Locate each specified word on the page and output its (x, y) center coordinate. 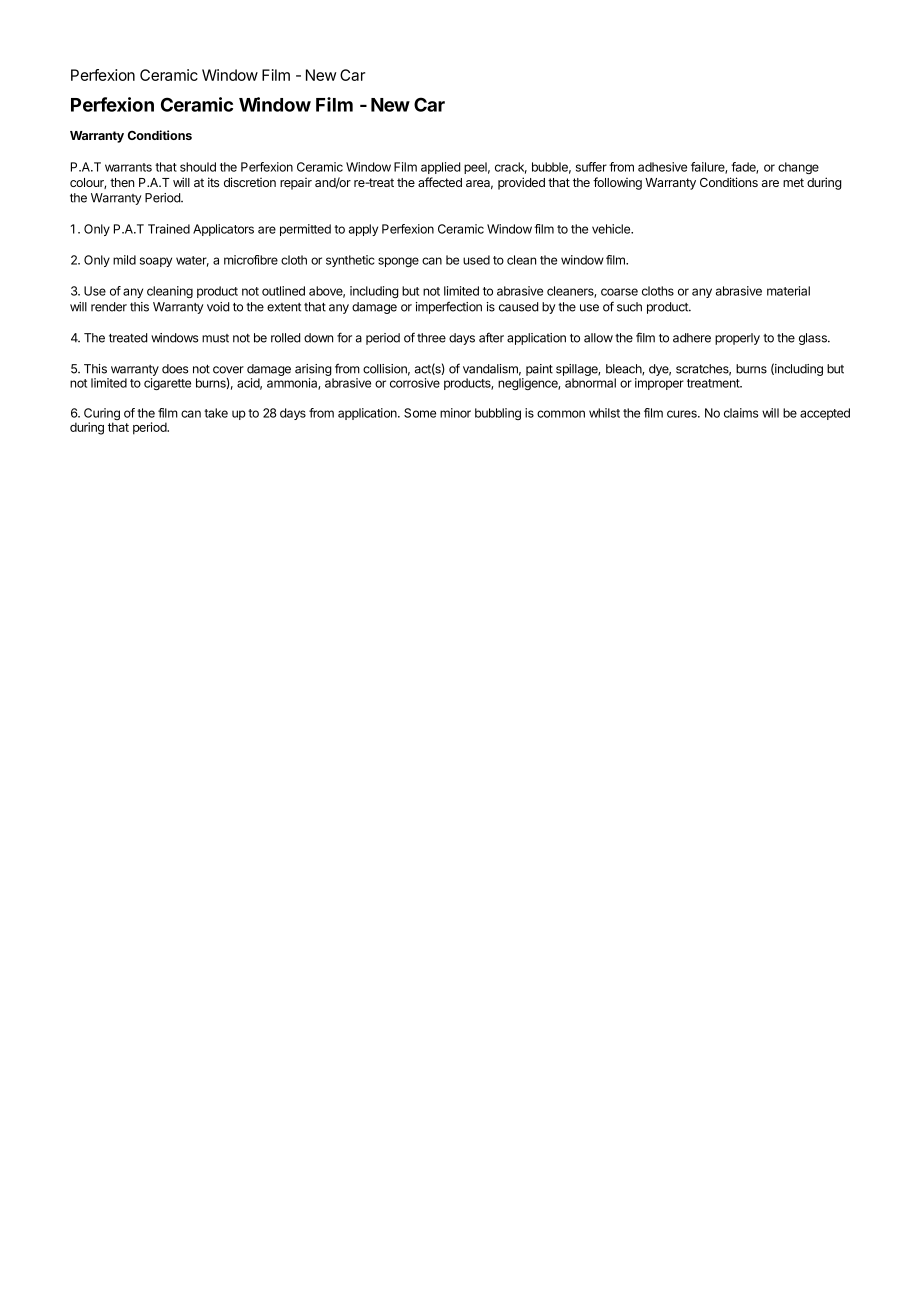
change (798, 168)
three (431, 338)
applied (440, 168)
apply (363, 230)
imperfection (449, 307)
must (215, 338)
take (216, 413)
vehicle (612, 229)
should (198, 167)
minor (455, 413)
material (788, 291)
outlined (283, 291)
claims (741, 413)
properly (737, 339)
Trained (169, 229)
